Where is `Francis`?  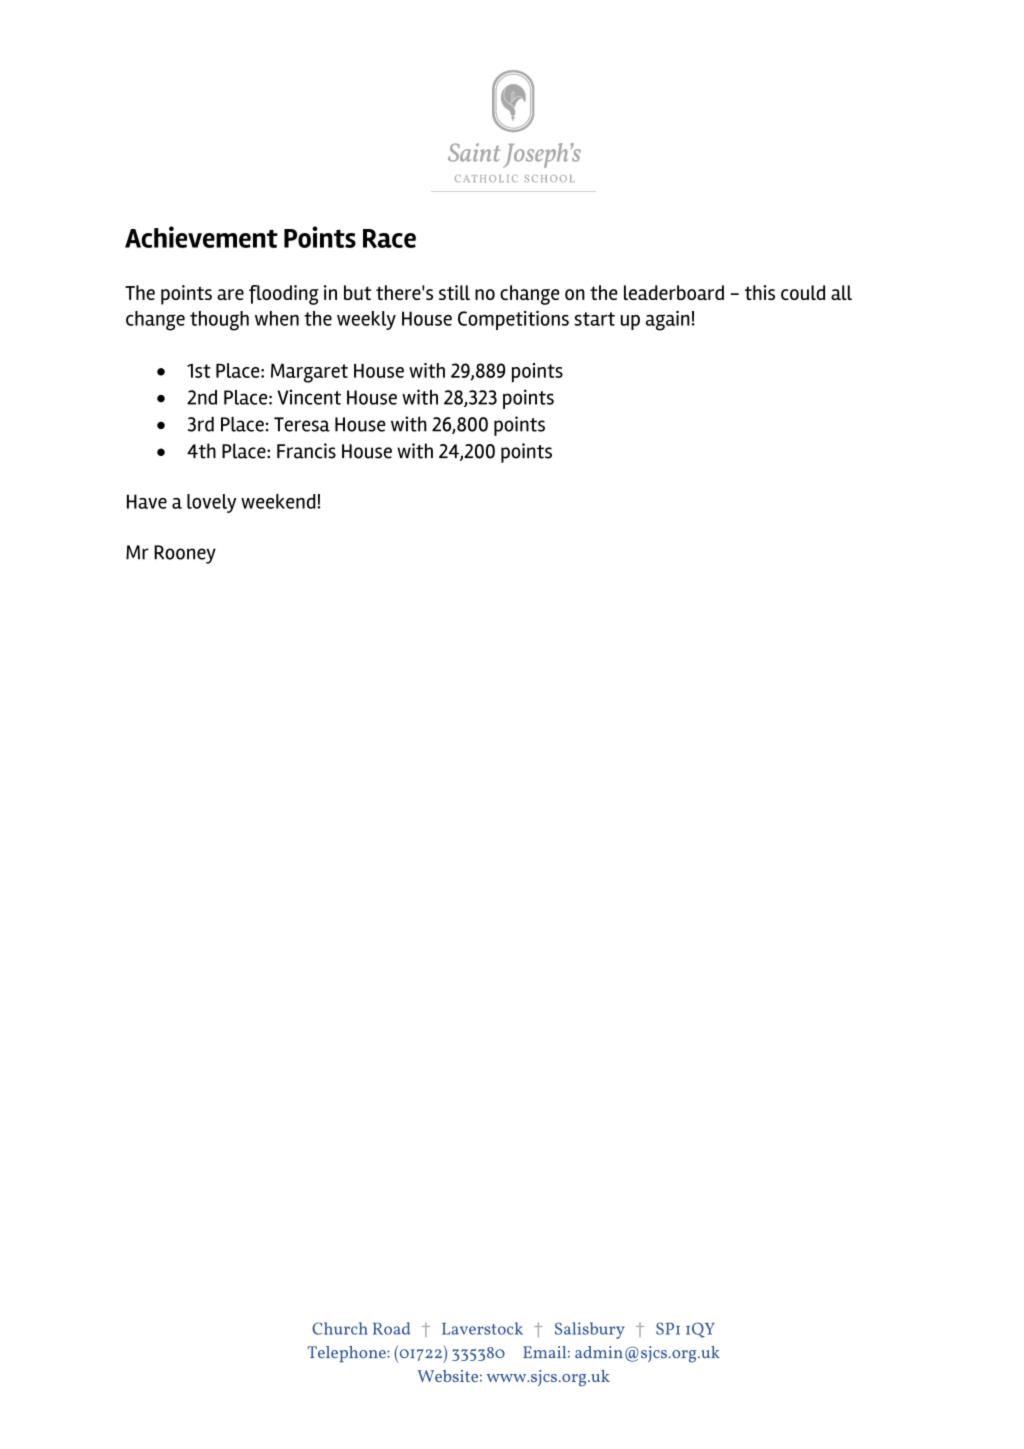
Francis is located at coordinates (306, 451).
